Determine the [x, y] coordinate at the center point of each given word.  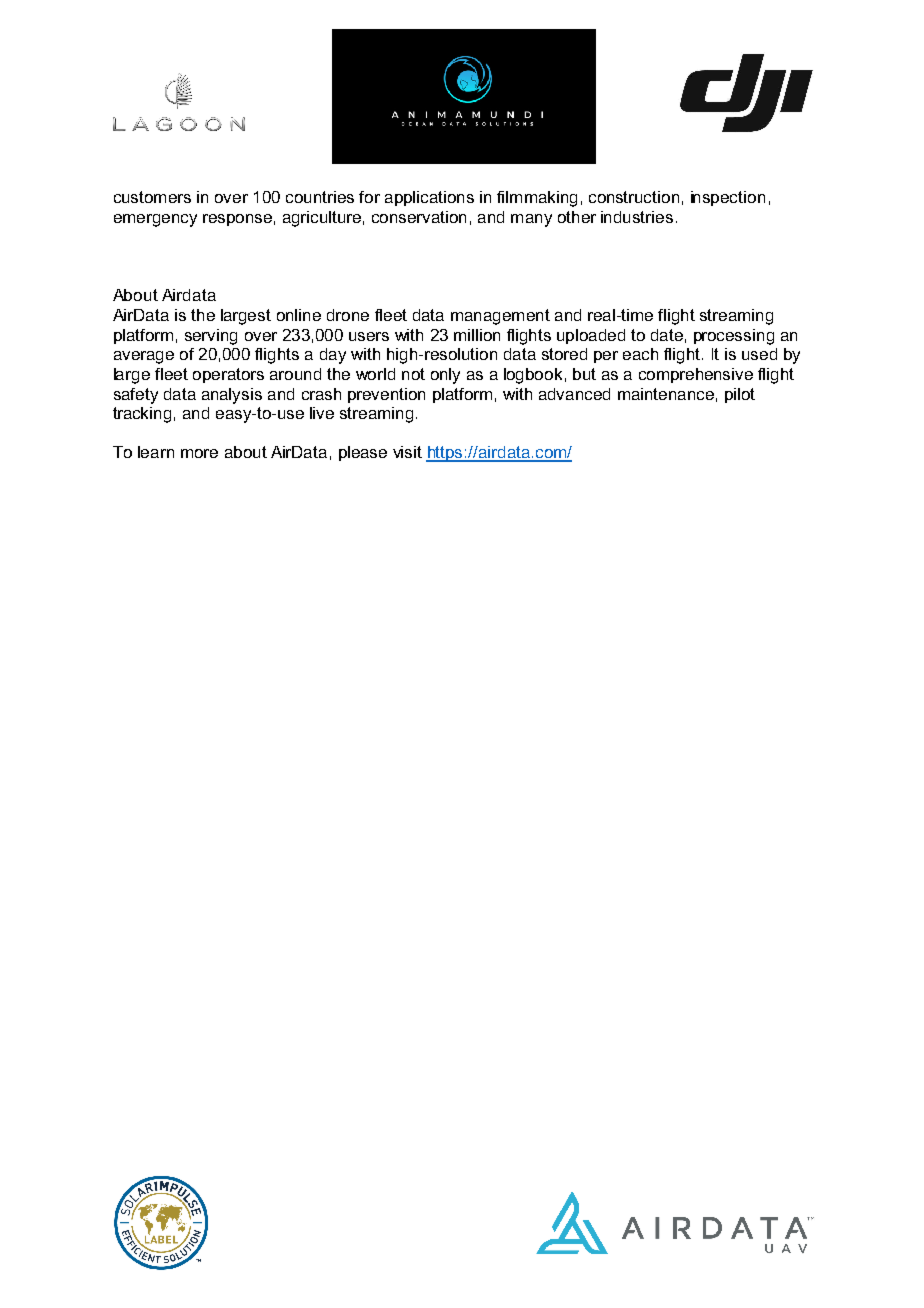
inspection [728, 198]
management [500, 317]
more [199, 453]
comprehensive [696, 375]
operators [228, 375]
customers [152, 197]
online [299, 315]
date [667, 335]
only [445, 376]
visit [407, 452]
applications [429, 198]
